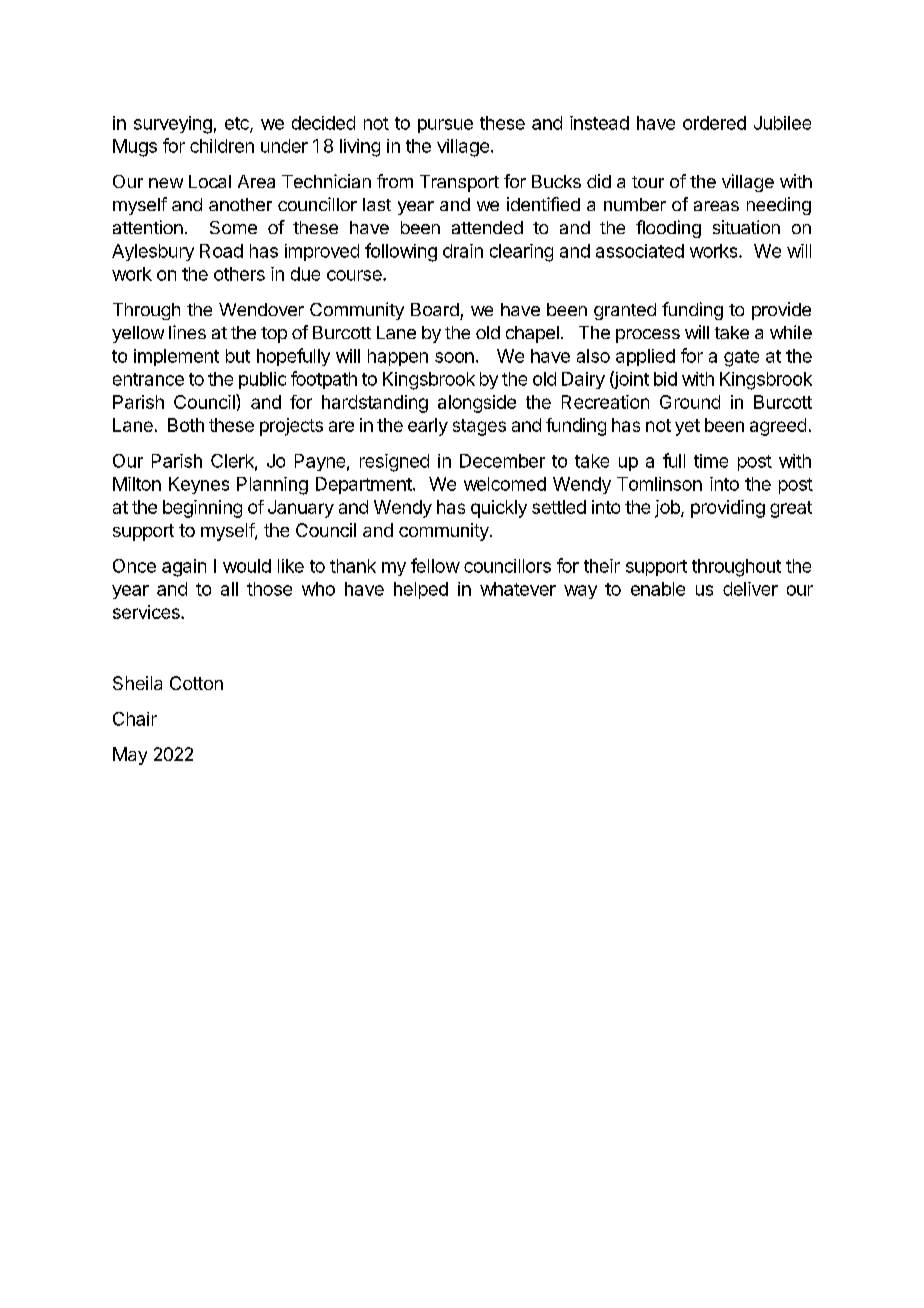 This screenshot has width=924, height=1308. Describe the element at coordinates (186, 425) in the screenshot. I see `Both` at that location.
